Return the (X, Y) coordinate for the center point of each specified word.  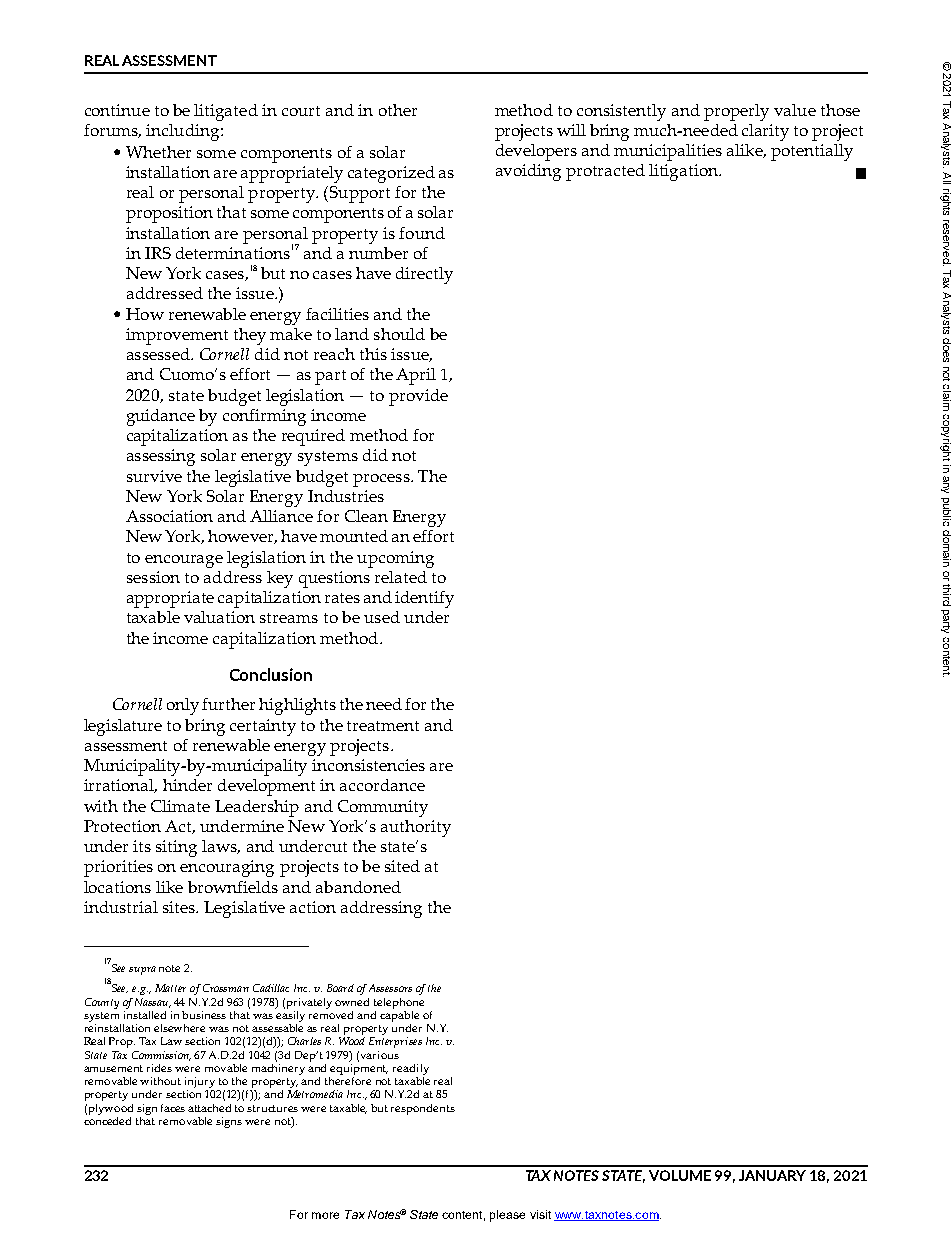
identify (424, 599)
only (183, 706)
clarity (765, 132)
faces (173, 1108)
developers (536, 152)
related (401, 577)
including (184, 132)
